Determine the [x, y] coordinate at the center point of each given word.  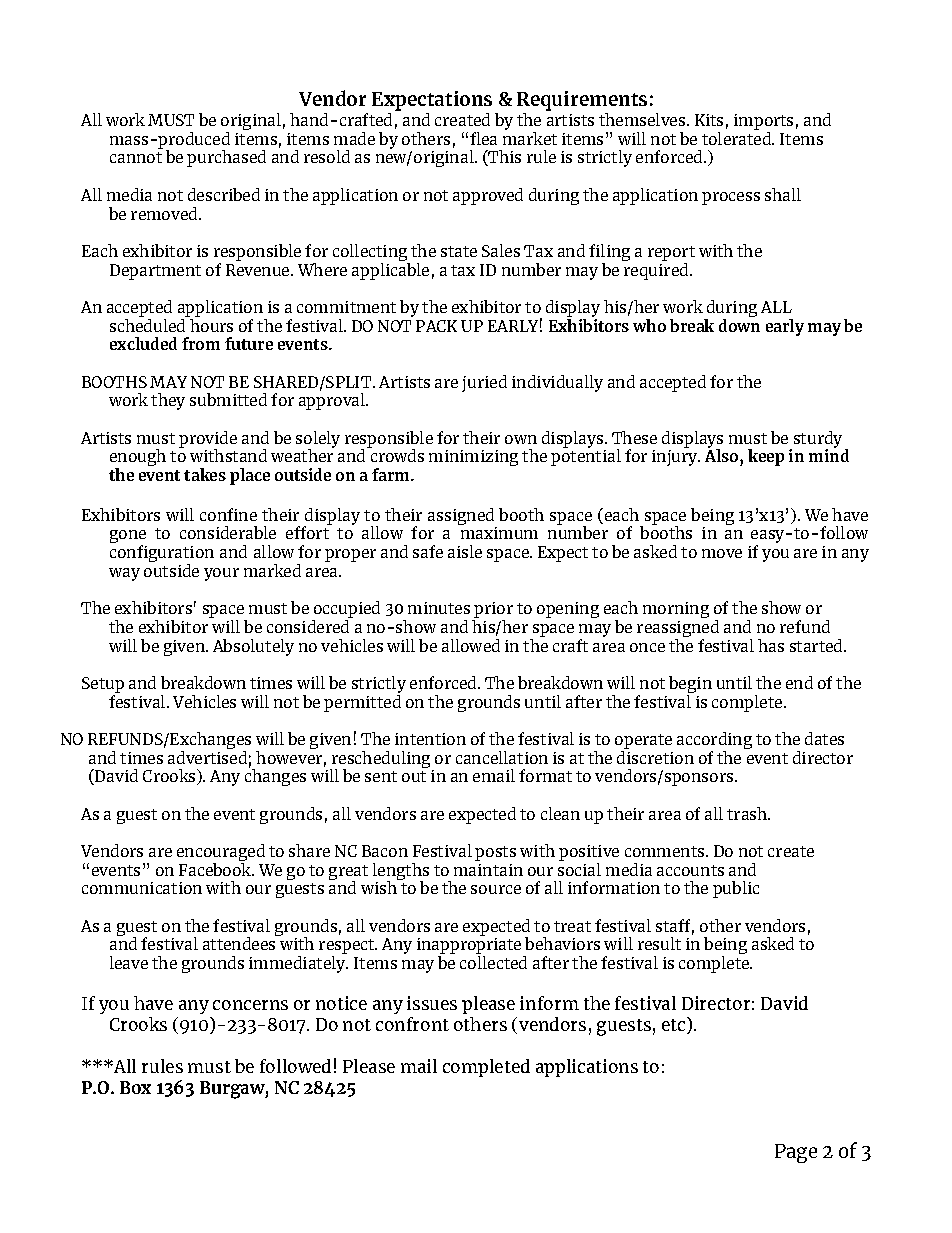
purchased [226, 158]
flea [483, 138]
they [168, 401]
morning [676, 610]
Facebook [216, 868]
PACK [436, 326]
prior [493, 610]
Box [135, 1087]
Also [723, 454]
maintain [488, 870]
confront [412, 1024]
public [736, 889]
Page [796, 1153]
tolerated [737, 137]
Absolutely [253, 647]
